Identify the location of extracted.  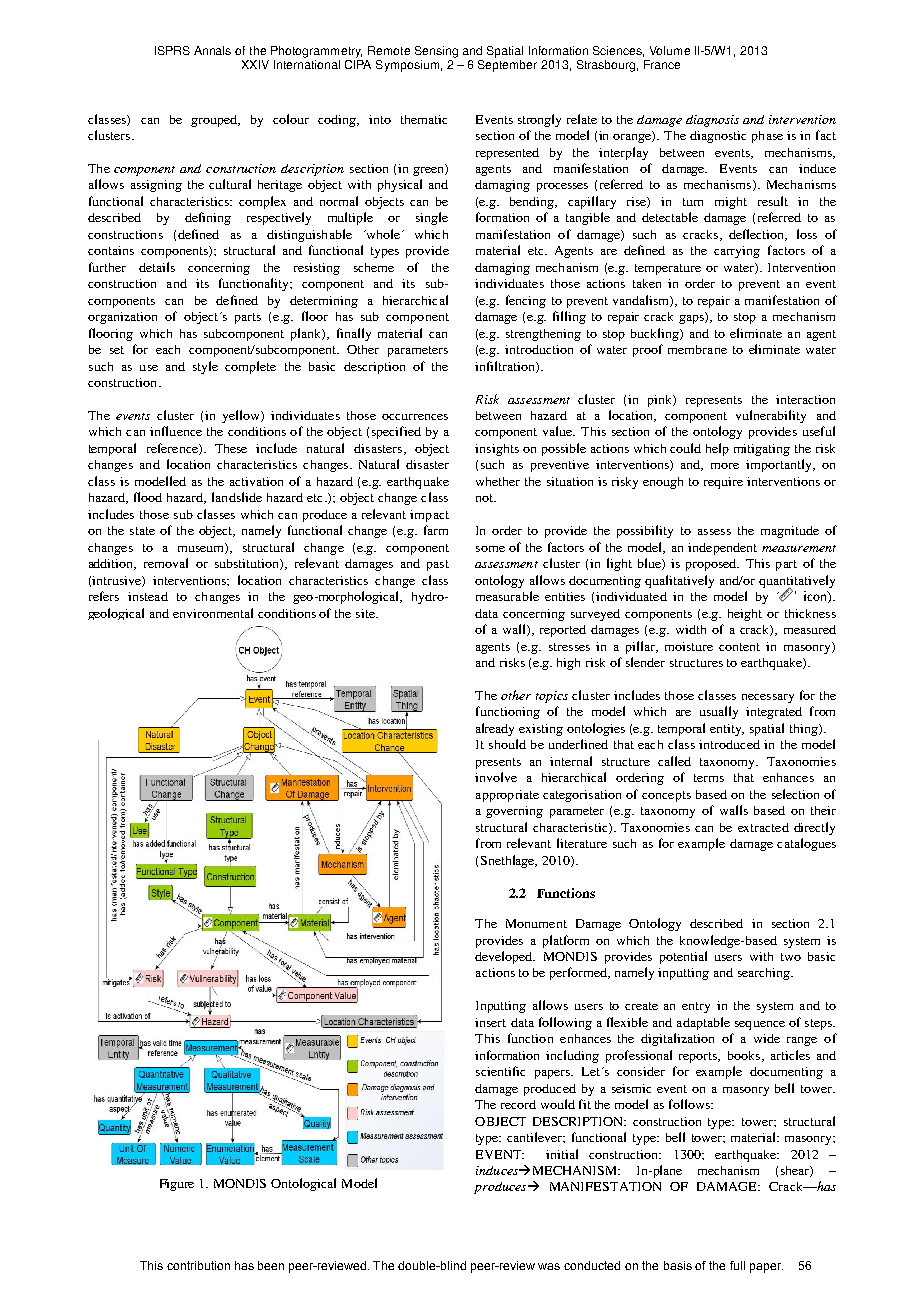
(763, 827).
